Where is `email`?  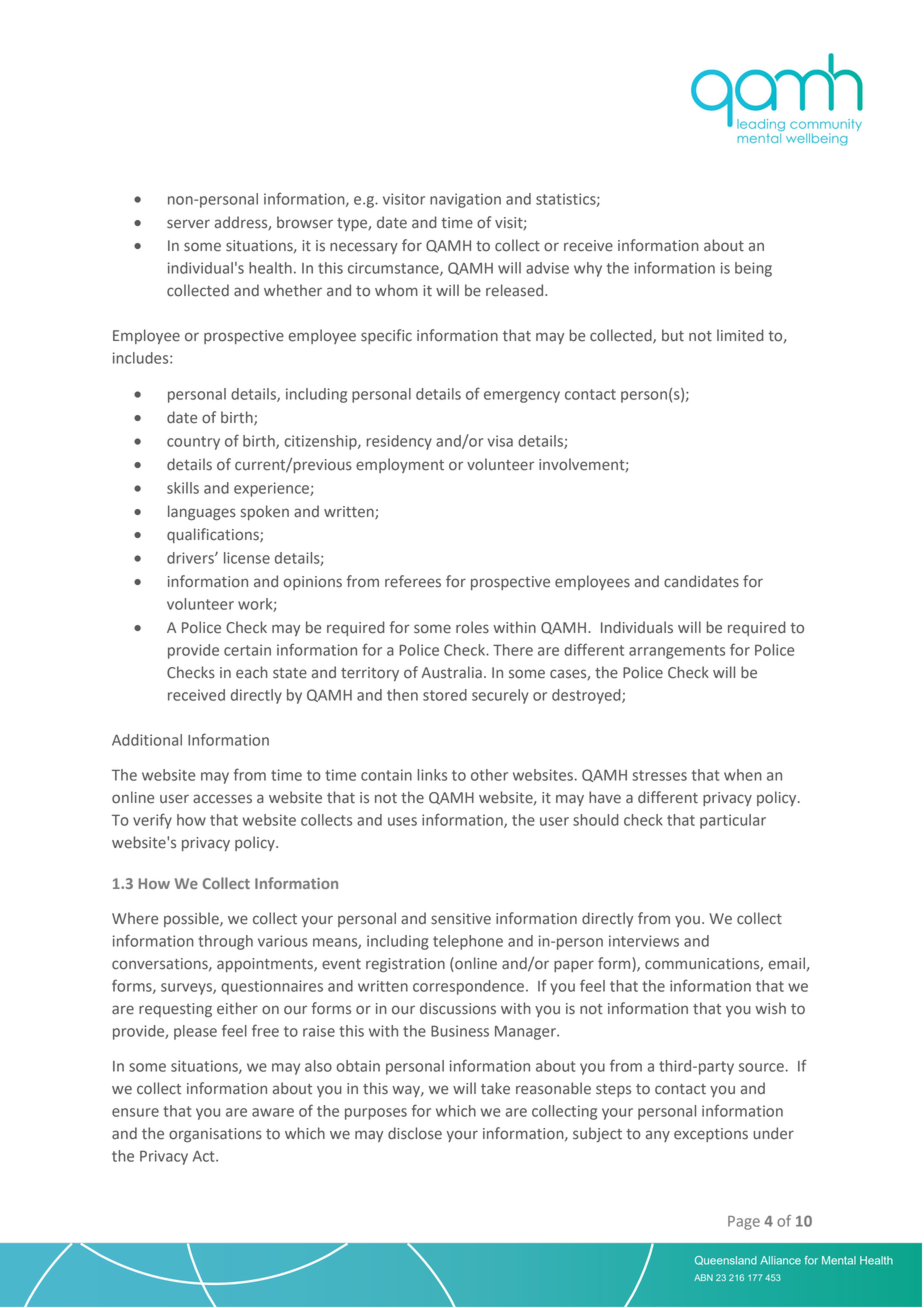 email is located at coordinates (787, 963).
